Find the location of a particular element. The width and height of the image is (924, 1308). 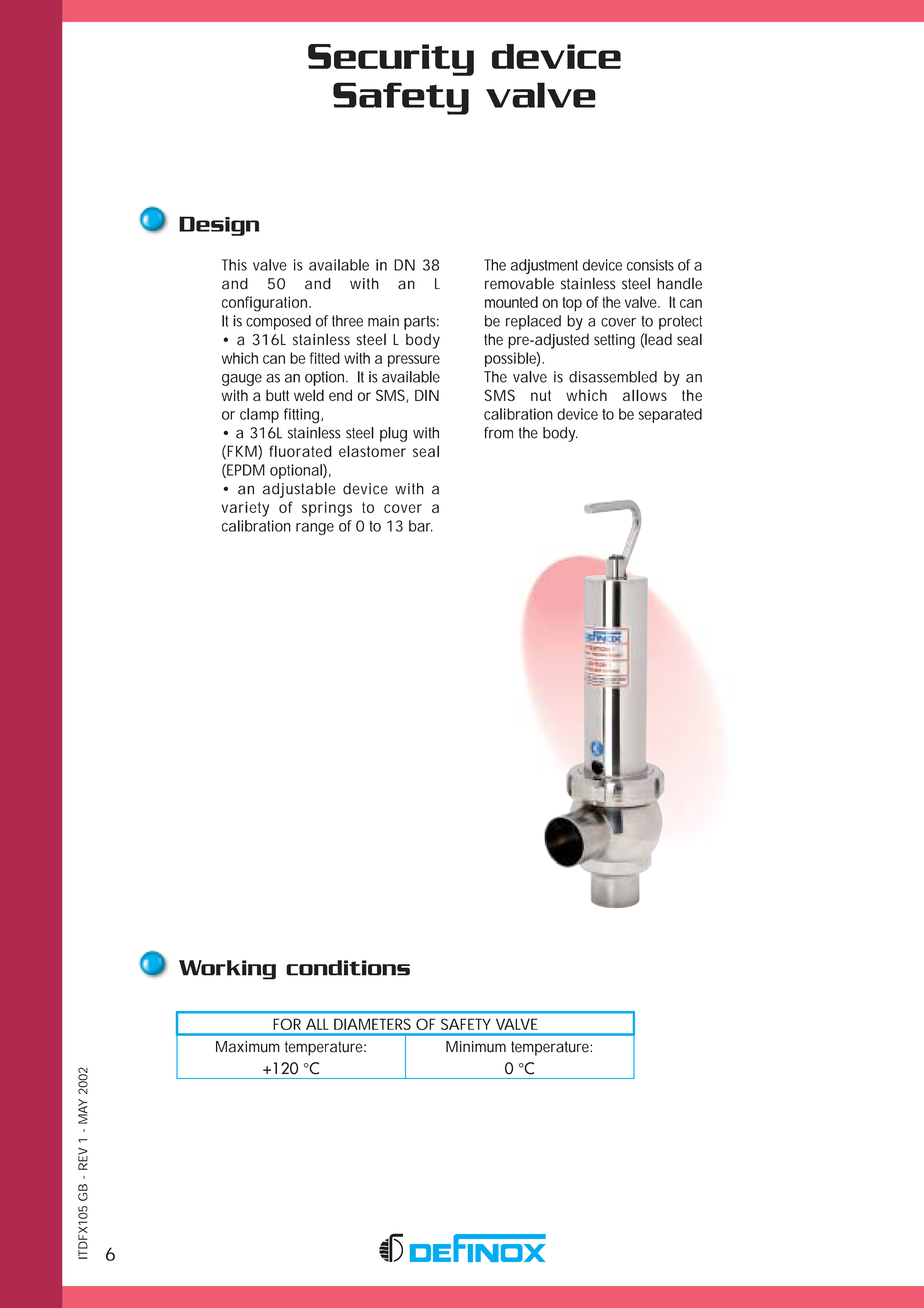

from is located at coordinates (498, 433).
